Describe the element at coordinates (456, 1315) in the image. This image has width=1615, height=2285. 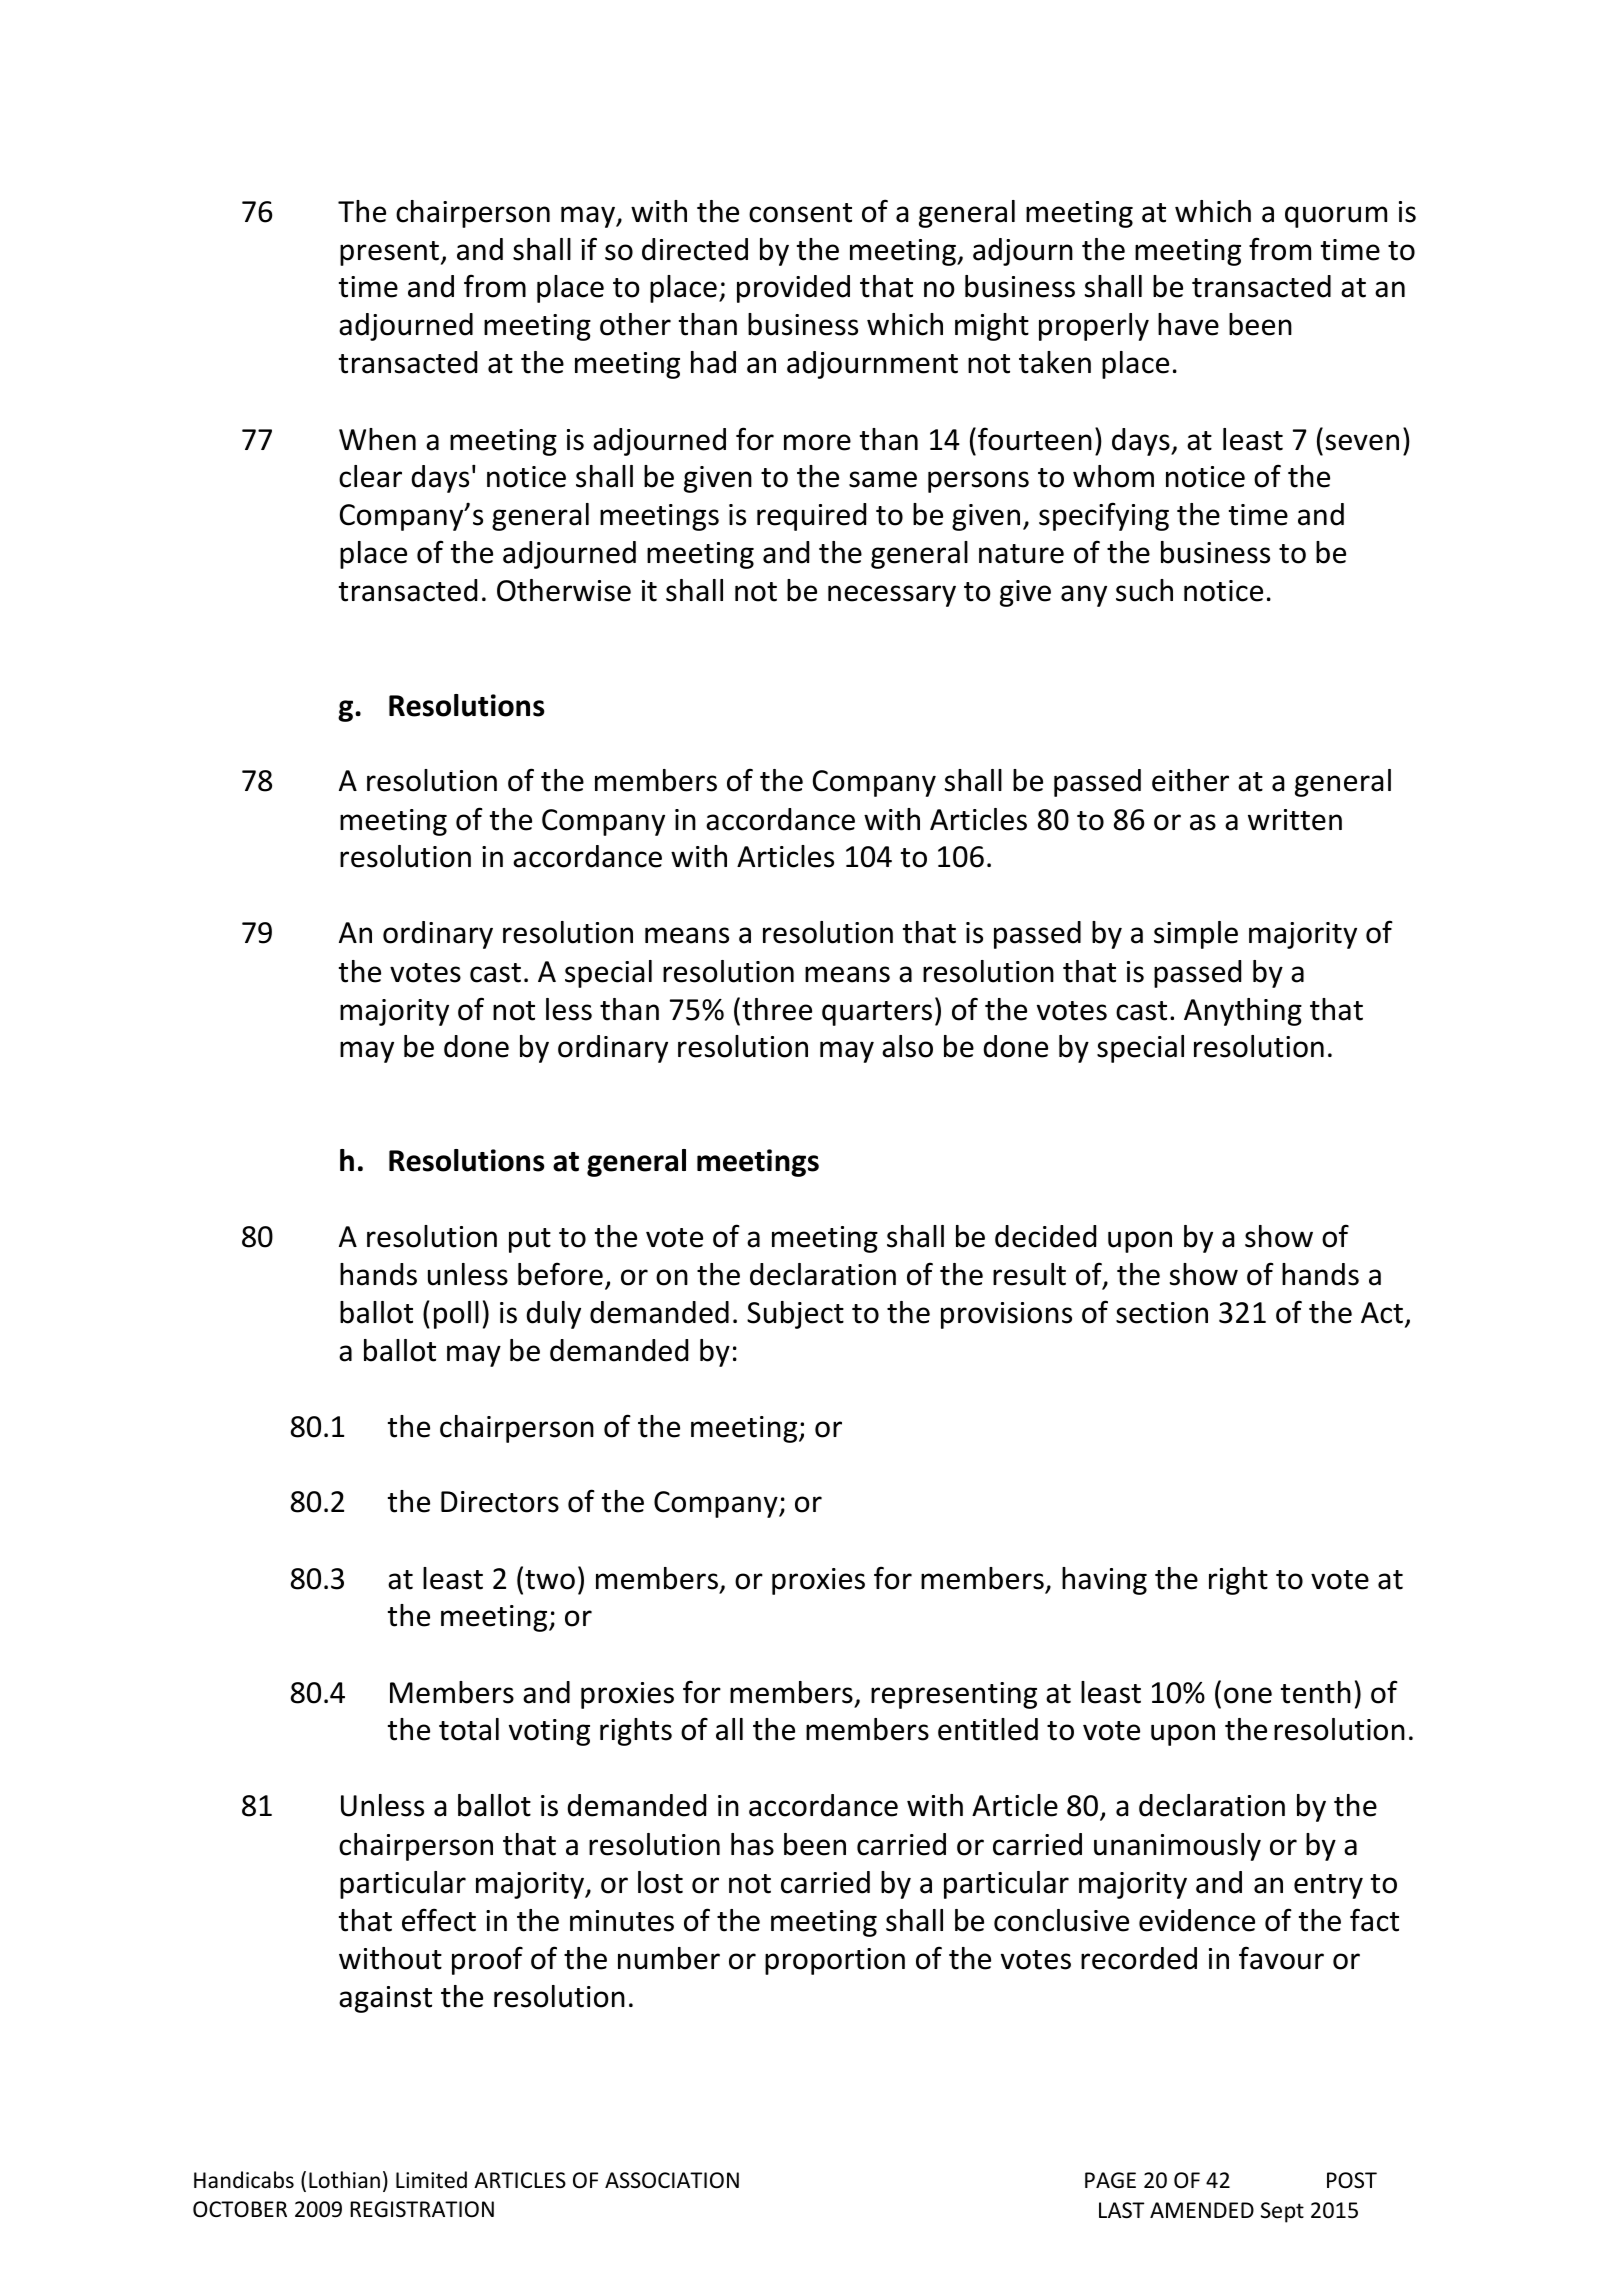
I see `poll` at that location.
